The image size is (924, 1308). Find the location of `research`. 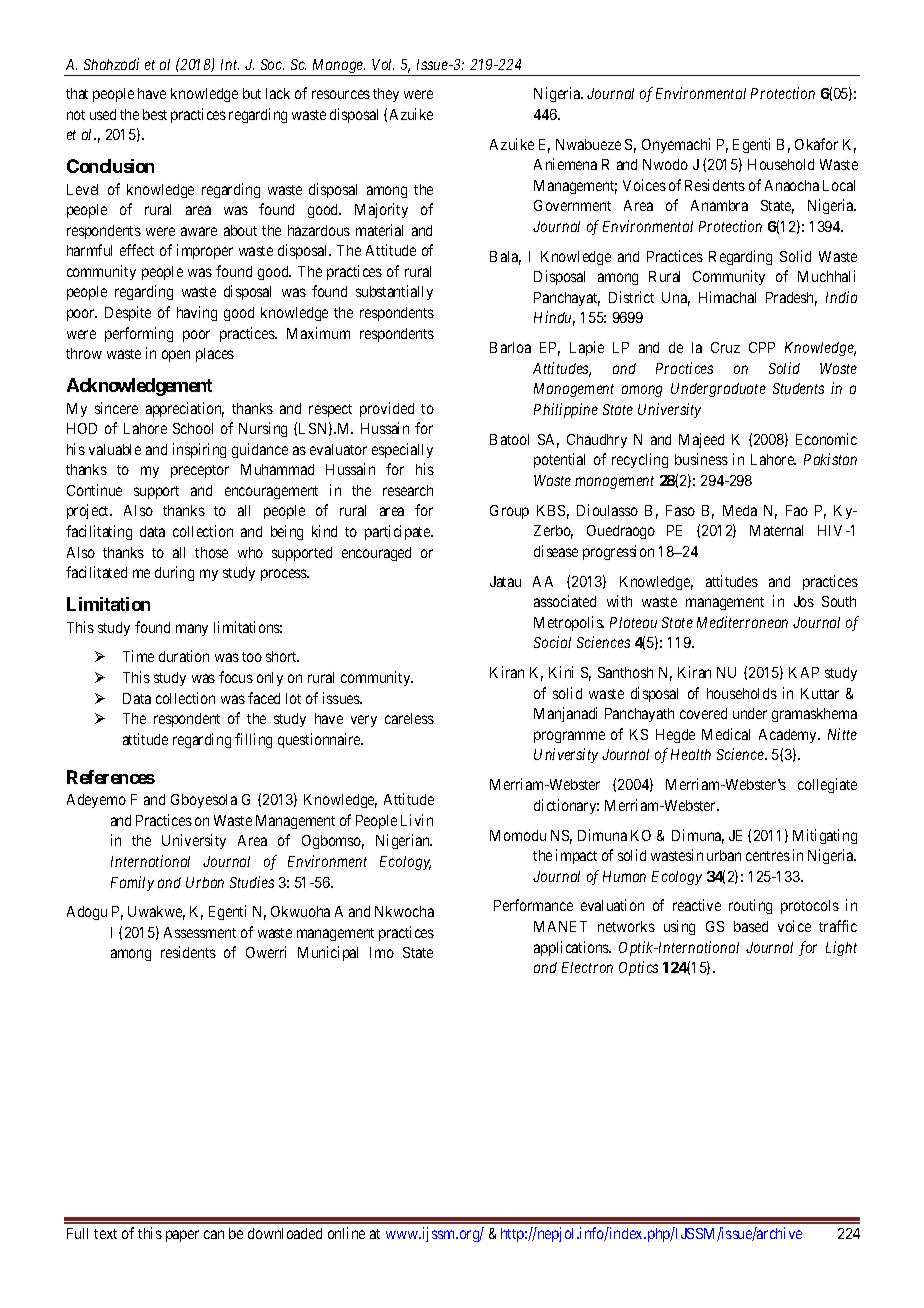

research is located at coordinates (408, 490).
